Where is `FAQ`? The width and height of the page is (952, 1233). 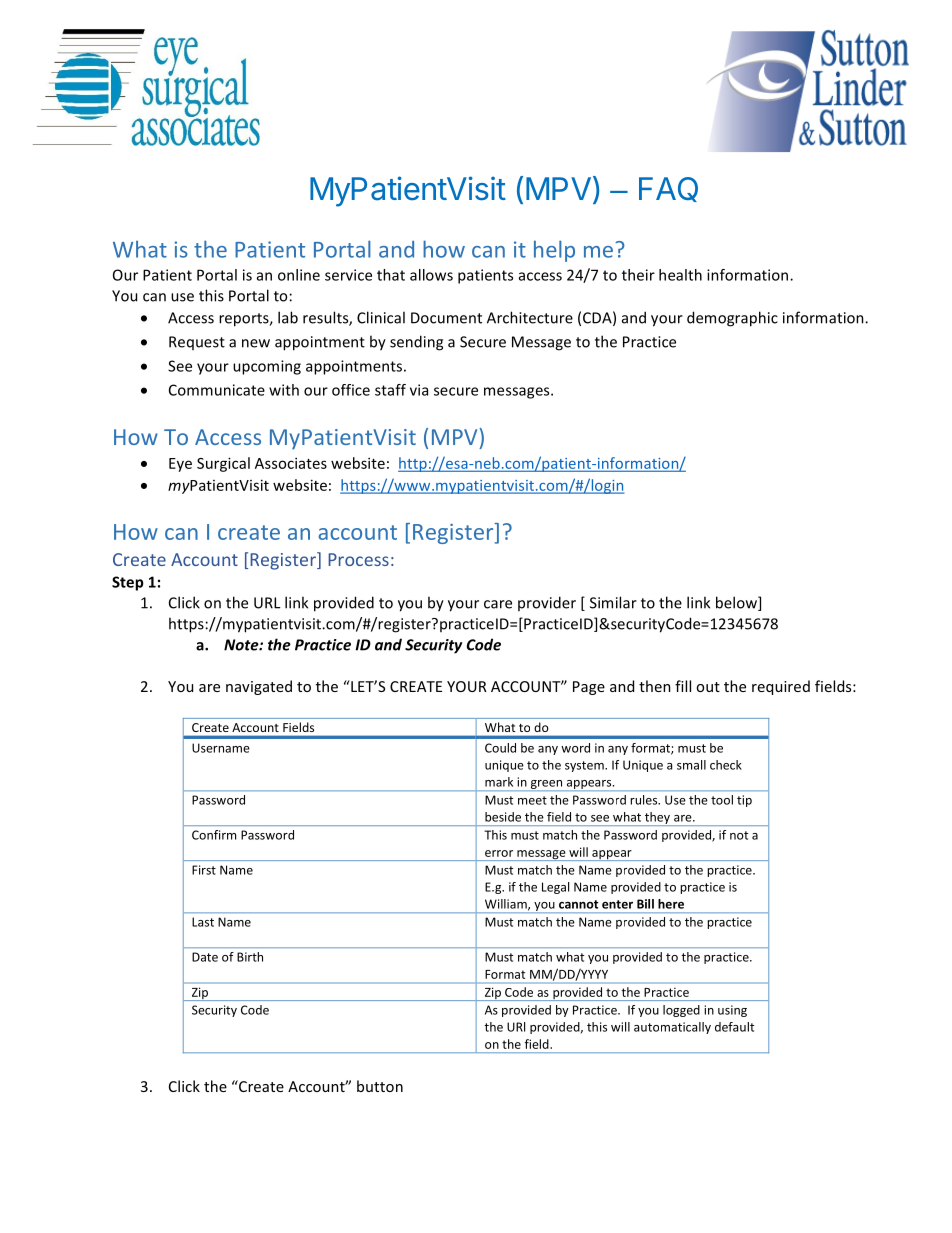 FAQ is located at coordinates (668, 189).
